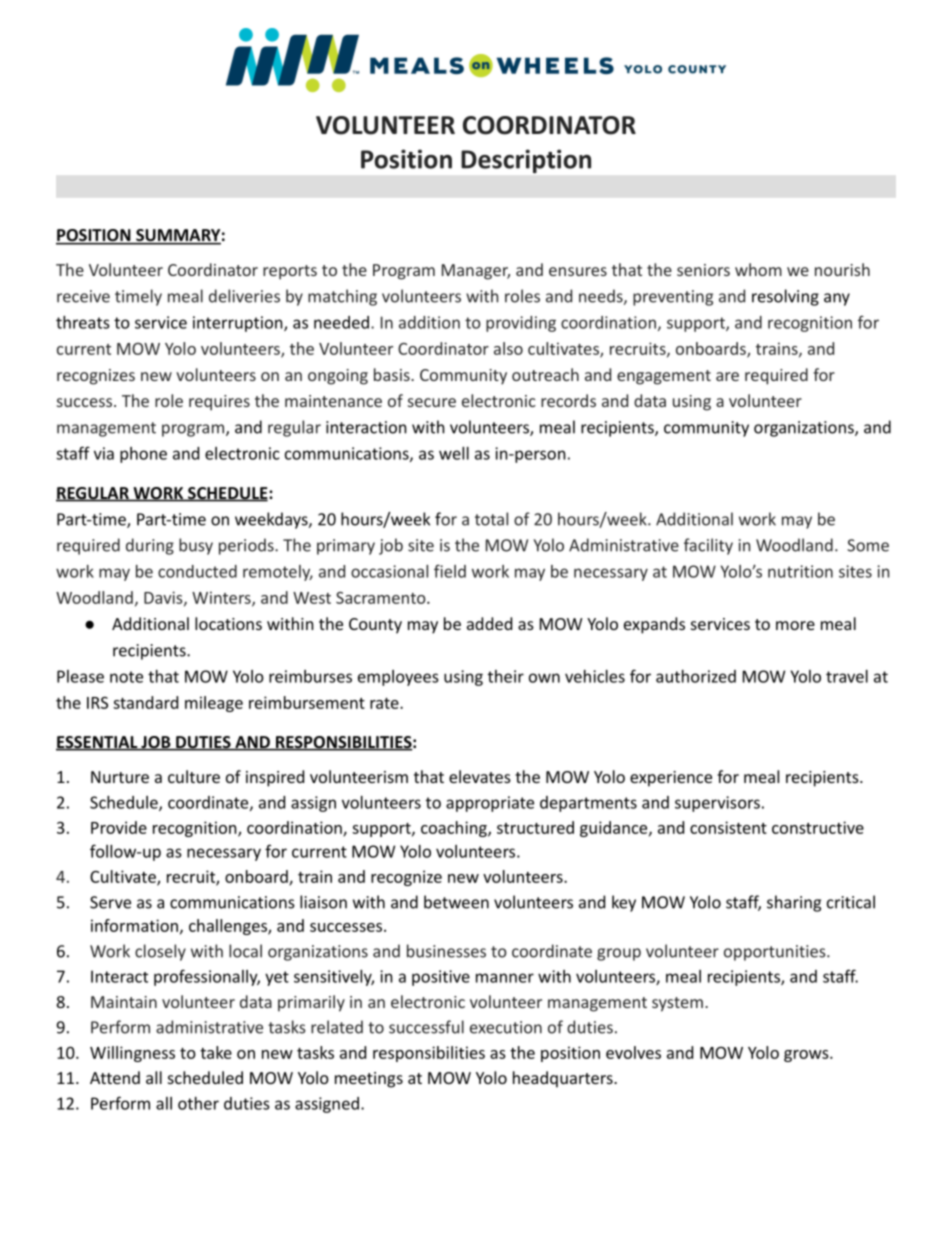 The height and width of the screenshot is (1233, 952). I want to click on are, so click(727, 376).
